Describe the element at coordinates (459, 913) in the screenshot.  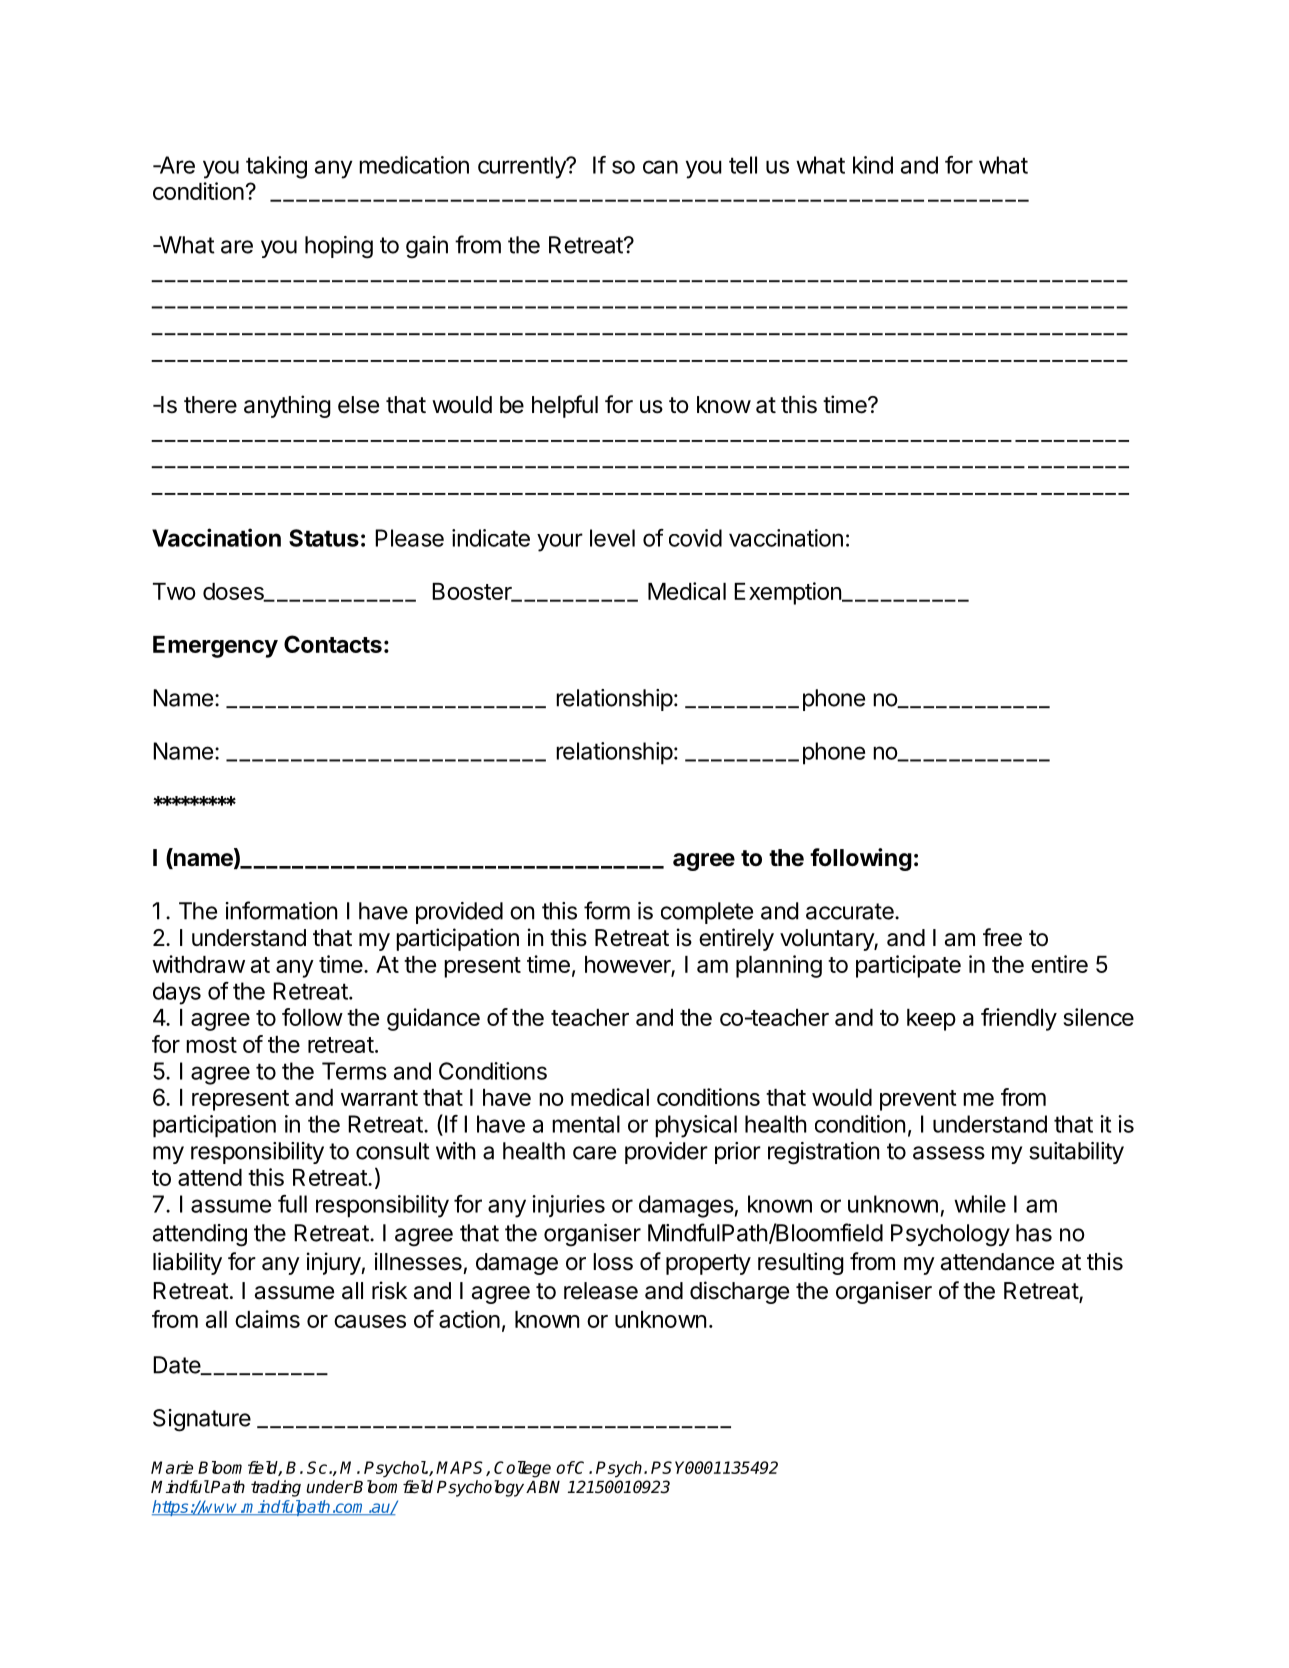
I see `provided` at that location.
